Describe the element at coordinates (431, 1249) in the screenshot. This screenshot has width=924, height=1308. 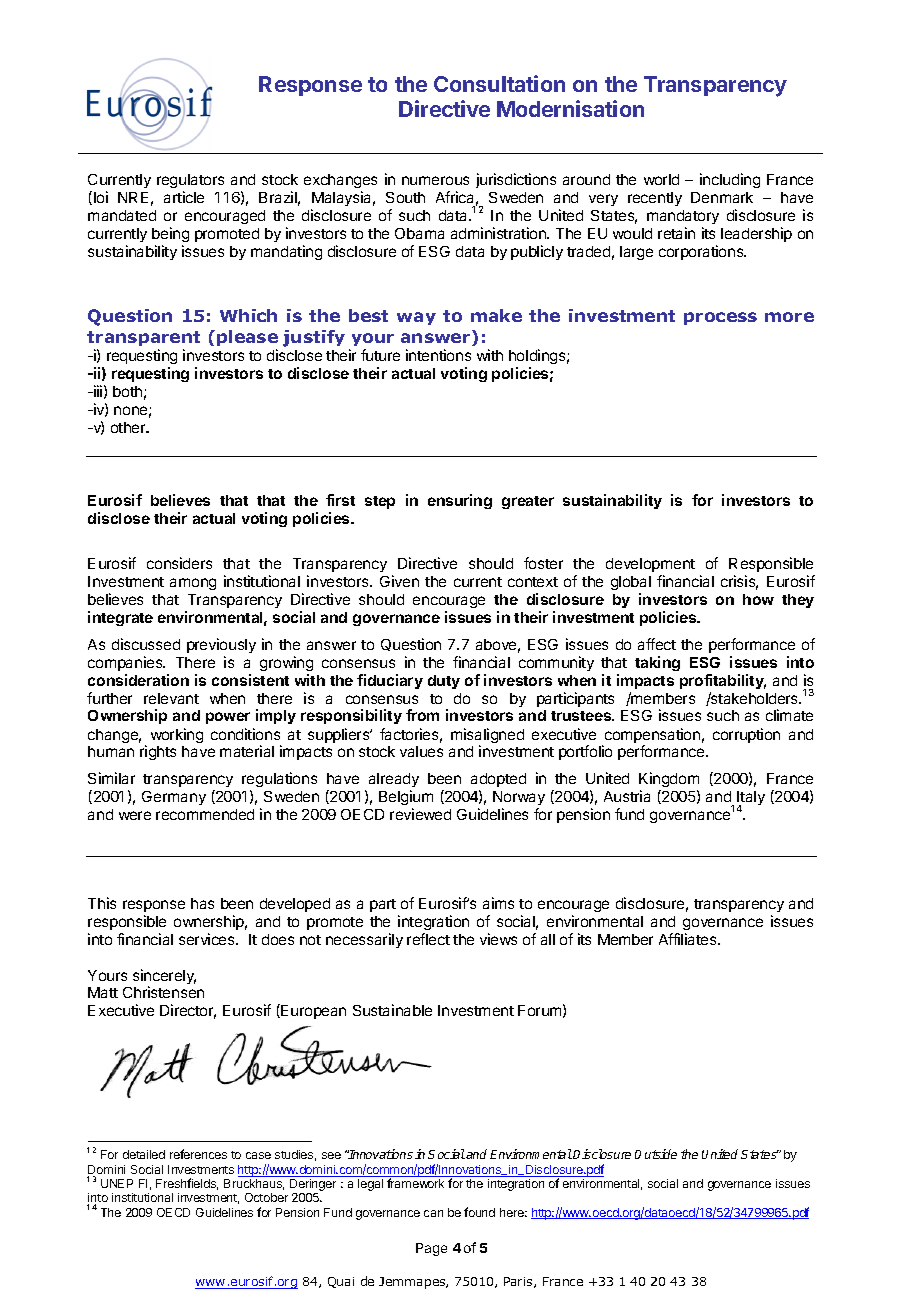
I see `Page` at that location.
